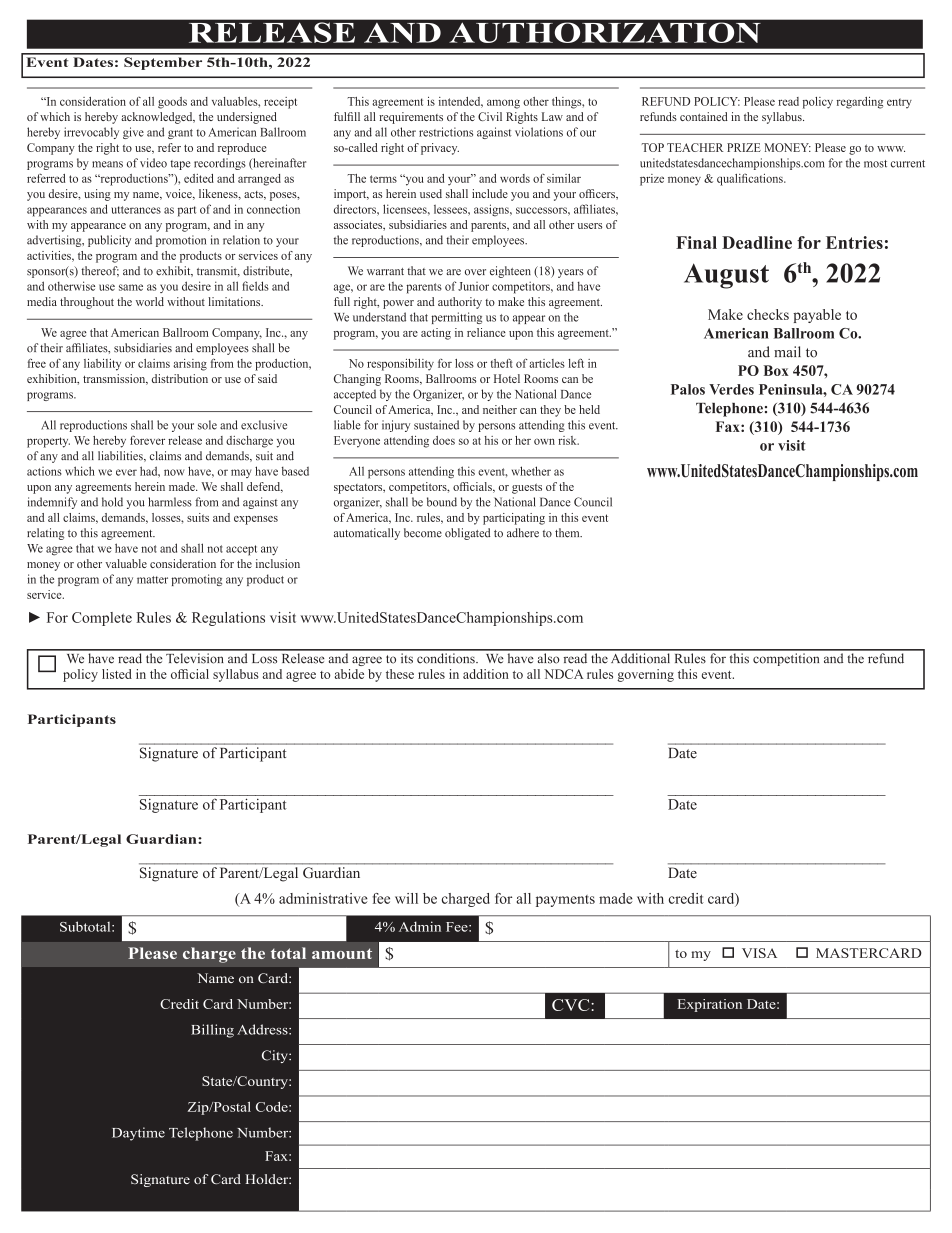  Describe the element at coordinates (117, 674) in the image. I see `listed` at that location.
